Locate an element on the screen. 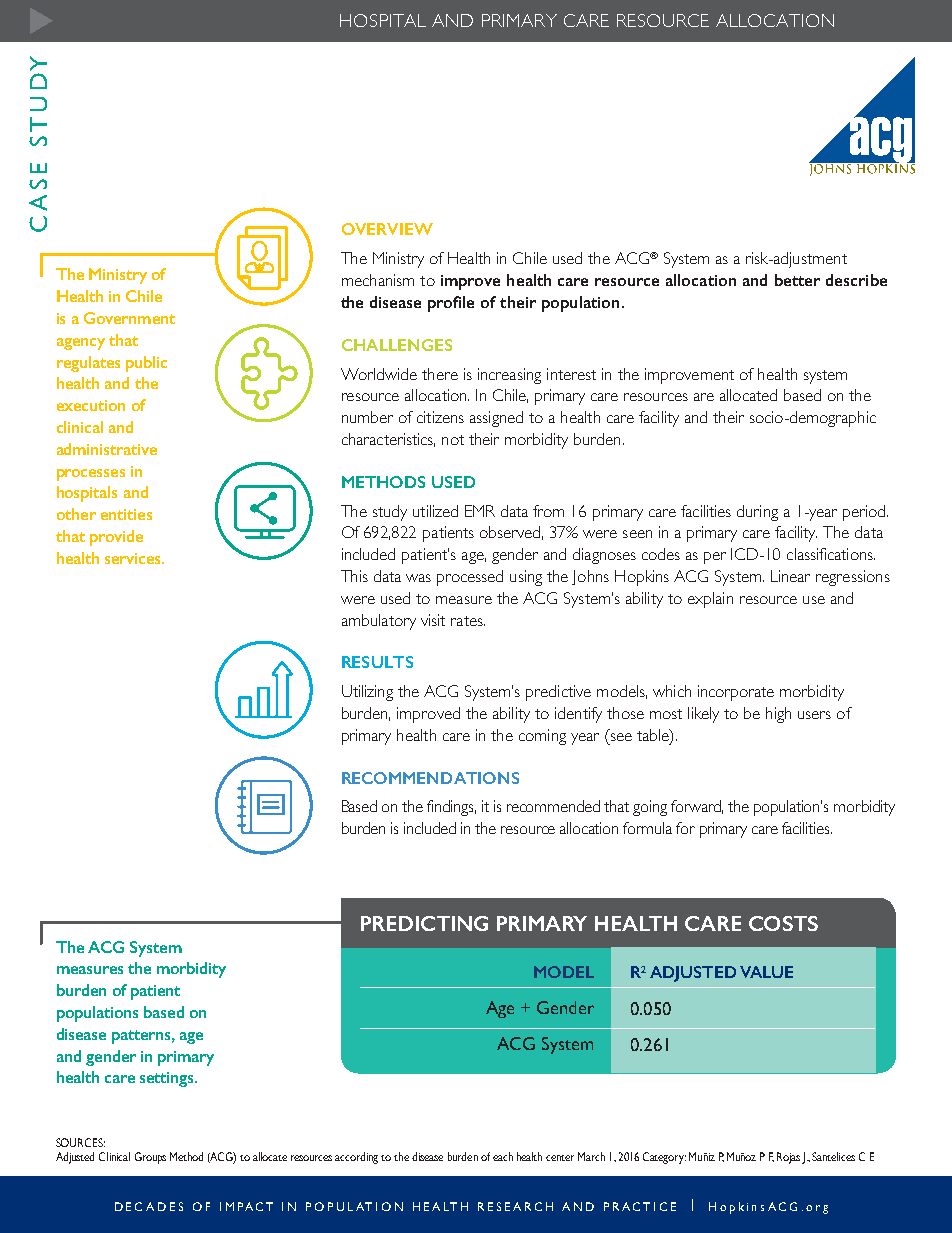 This screenshot has width=952, height=1233. Linear is located at coordinates (790, 576).
